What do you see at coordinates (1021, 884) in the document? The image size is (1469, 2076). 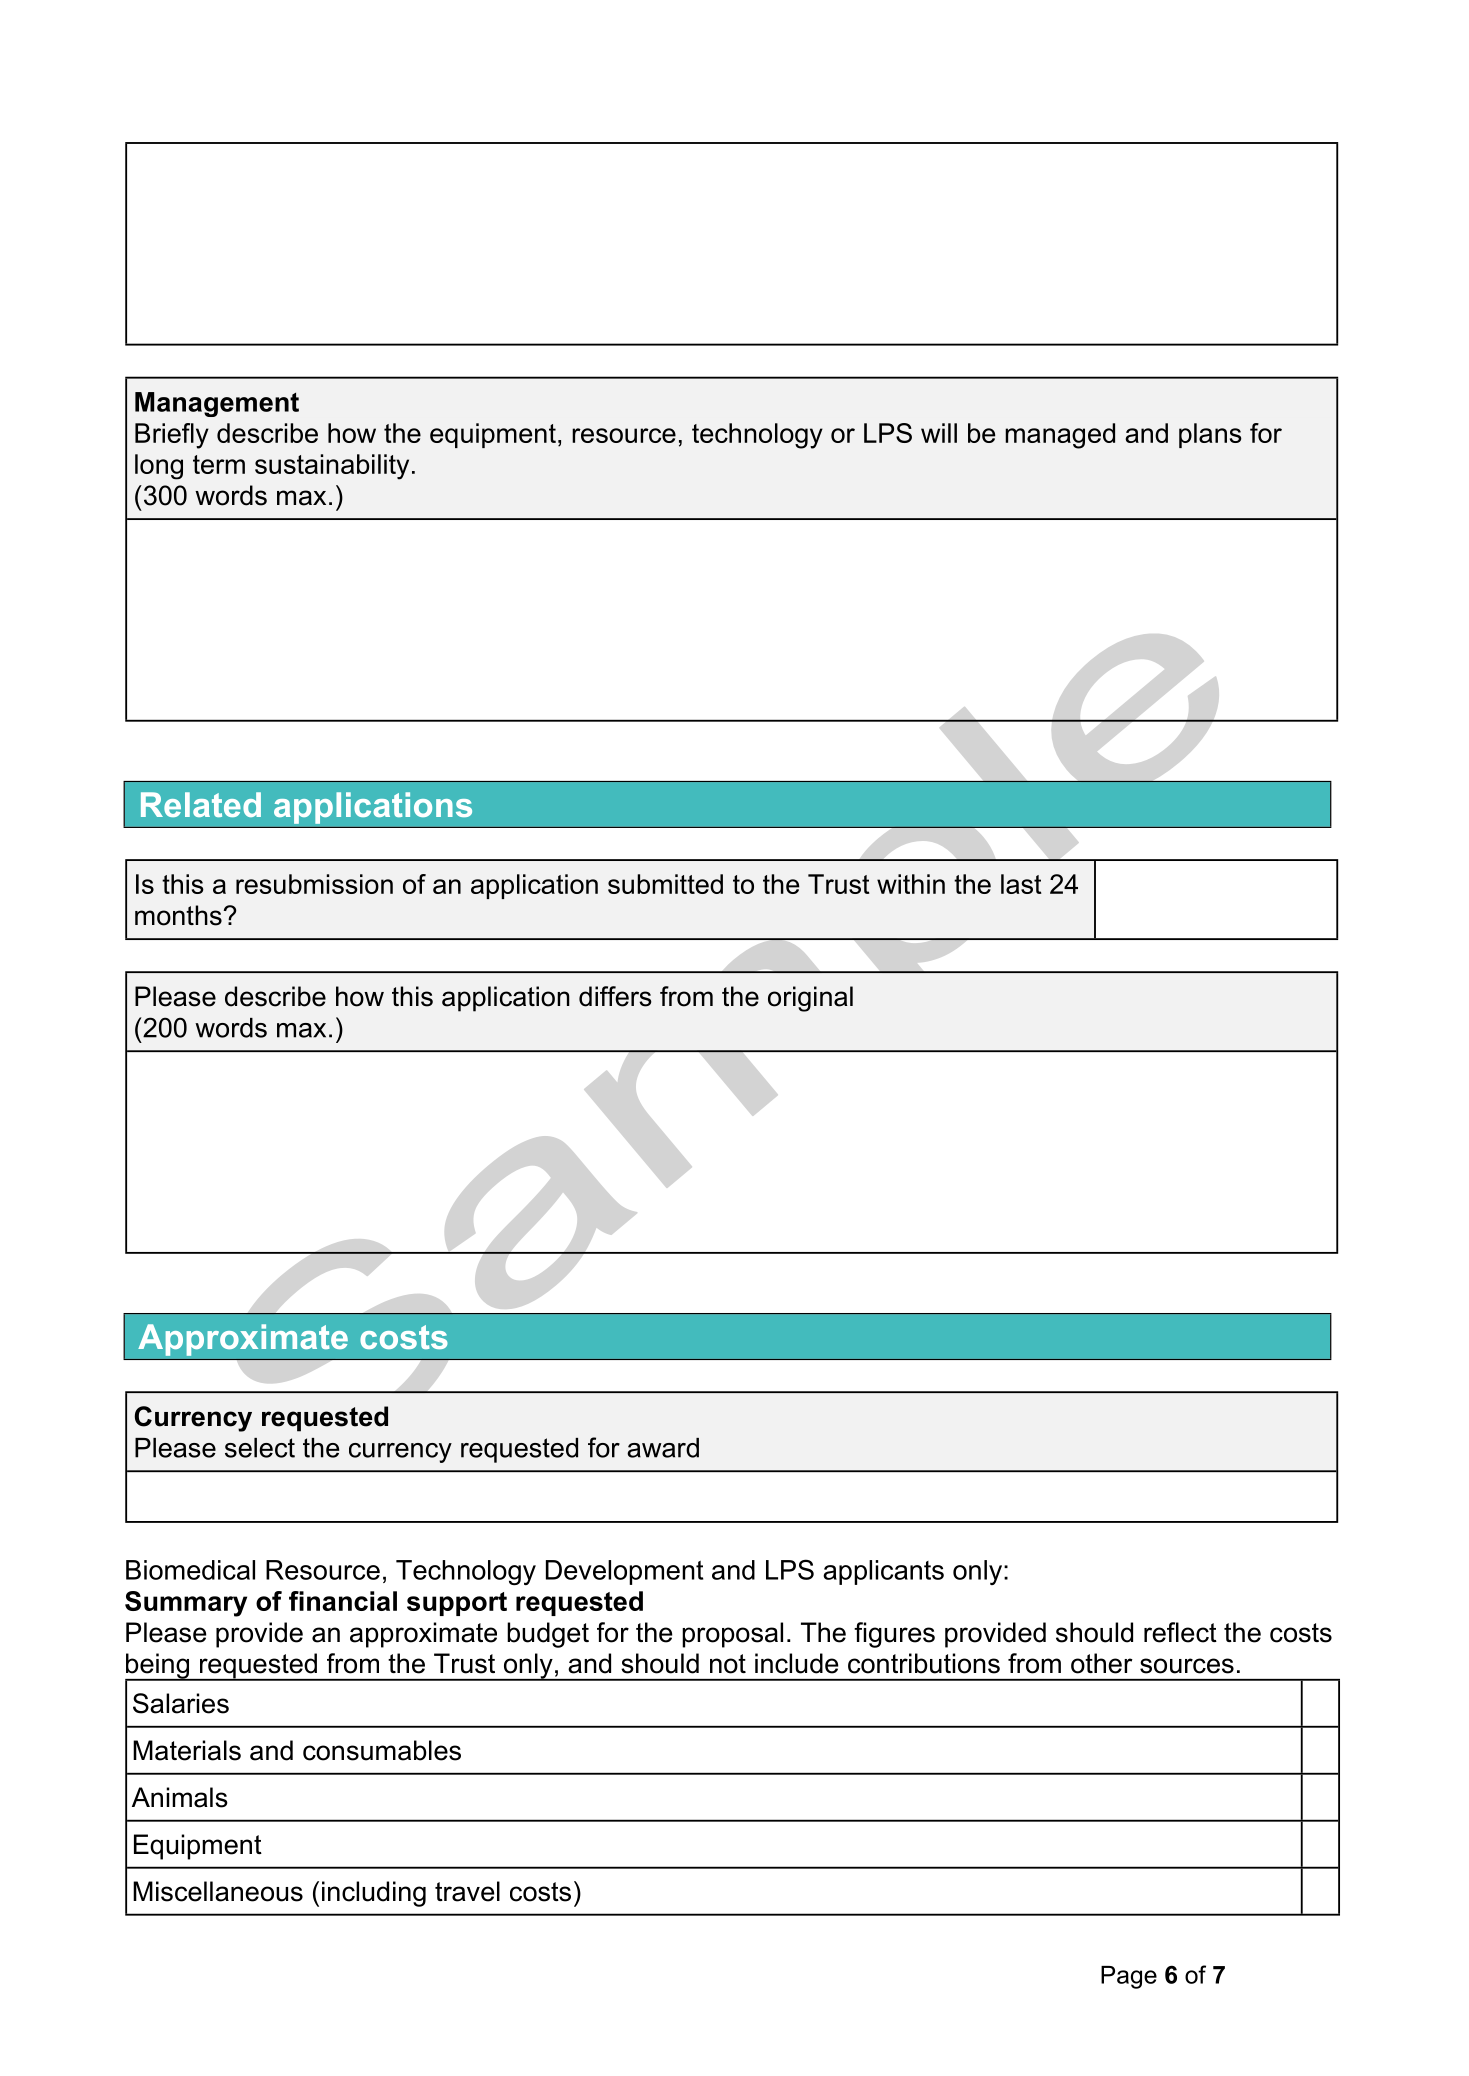 I see `last` at bounding box center [1021, 884].
